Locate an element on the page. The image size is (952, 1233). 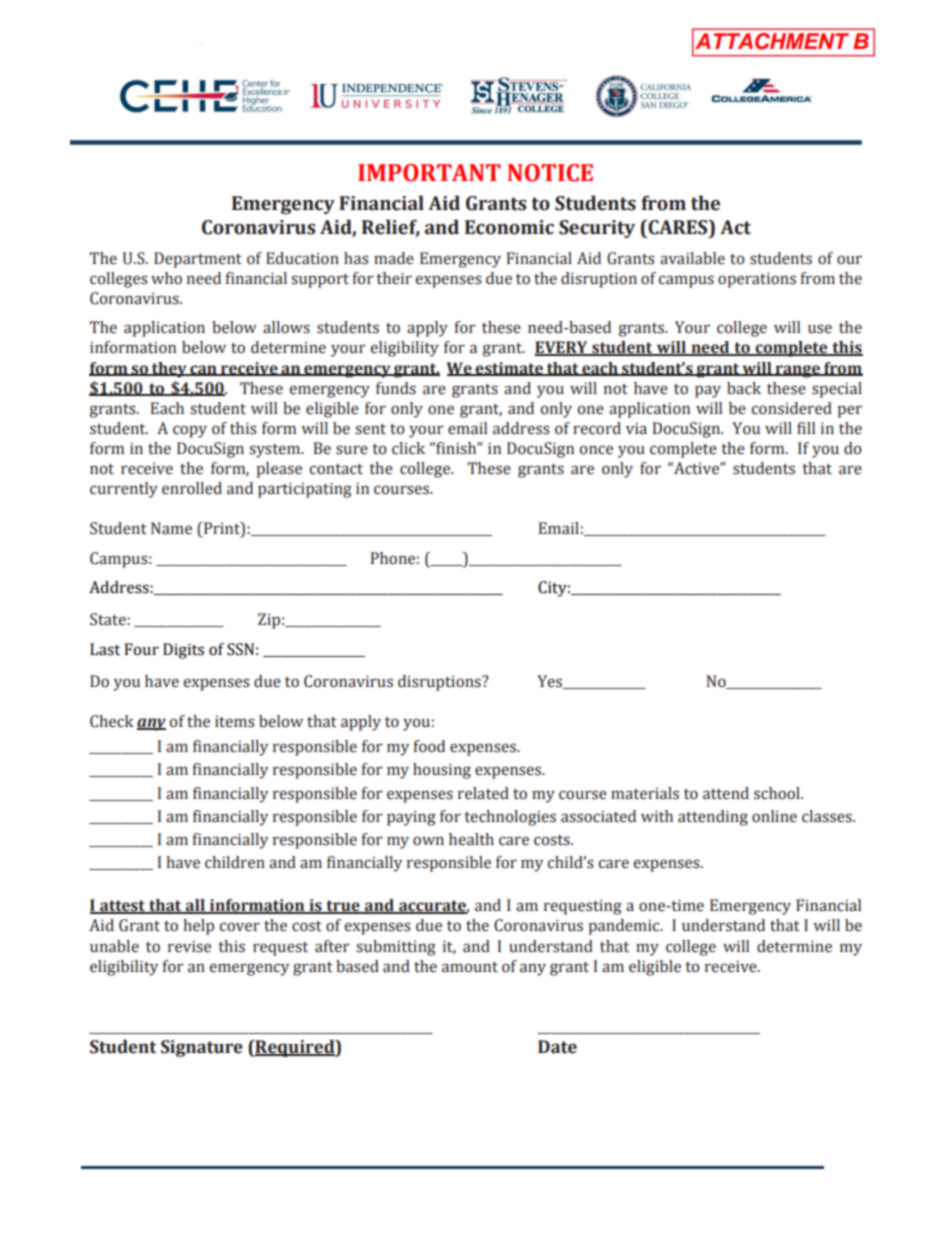
amount is located at coordinates (470, 967).
